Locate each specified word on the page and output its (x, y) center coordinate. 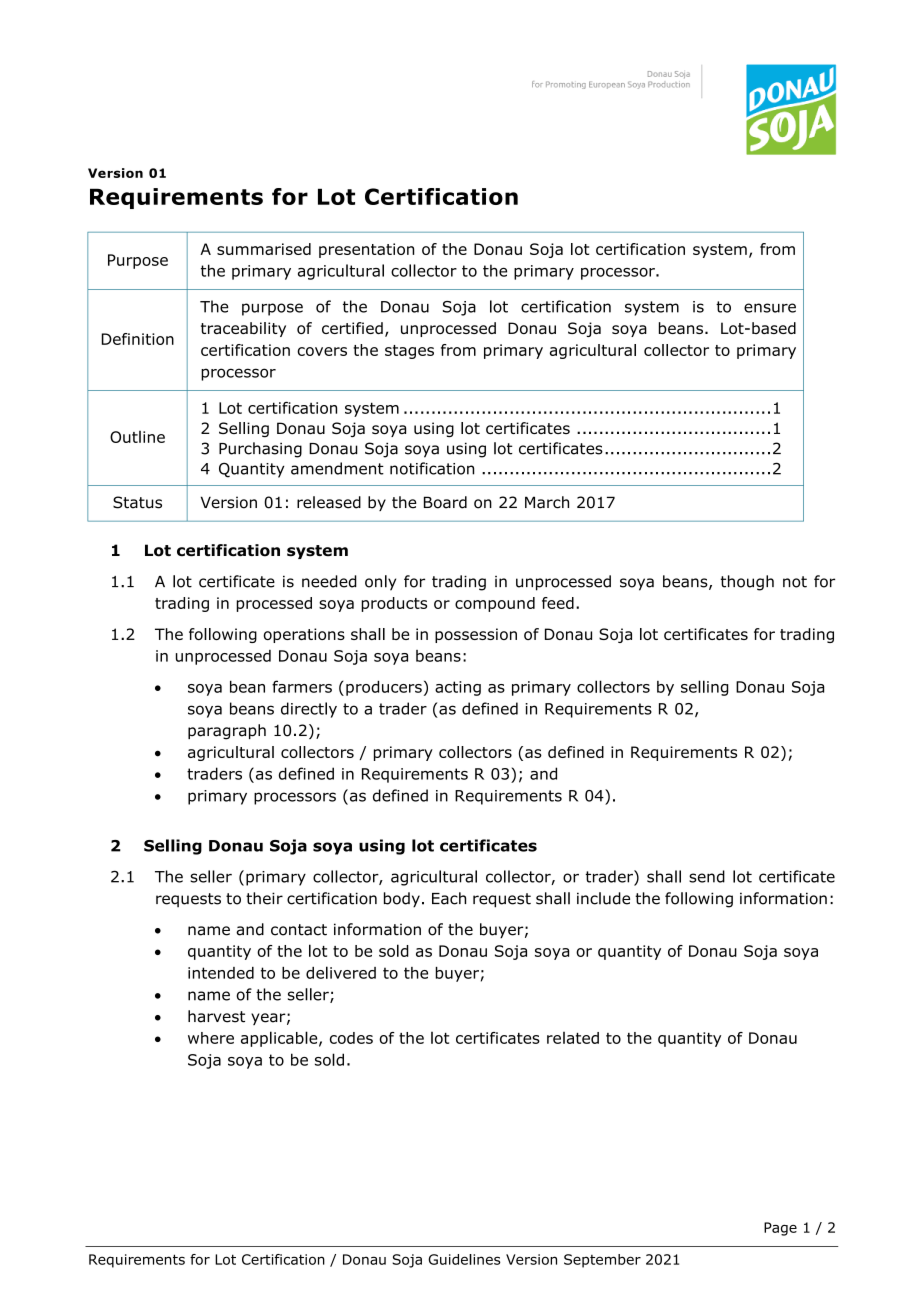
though (747, 583)
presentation (366, 250)
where (211, 1038)
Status (137, 502)
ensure (770, 308)
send (707, 876)
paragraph (227, 732)
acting (458, 688)
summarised (264, 249)
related (573, 1038)
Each (449, 898)
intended (221, 973)
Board (445, 502)
